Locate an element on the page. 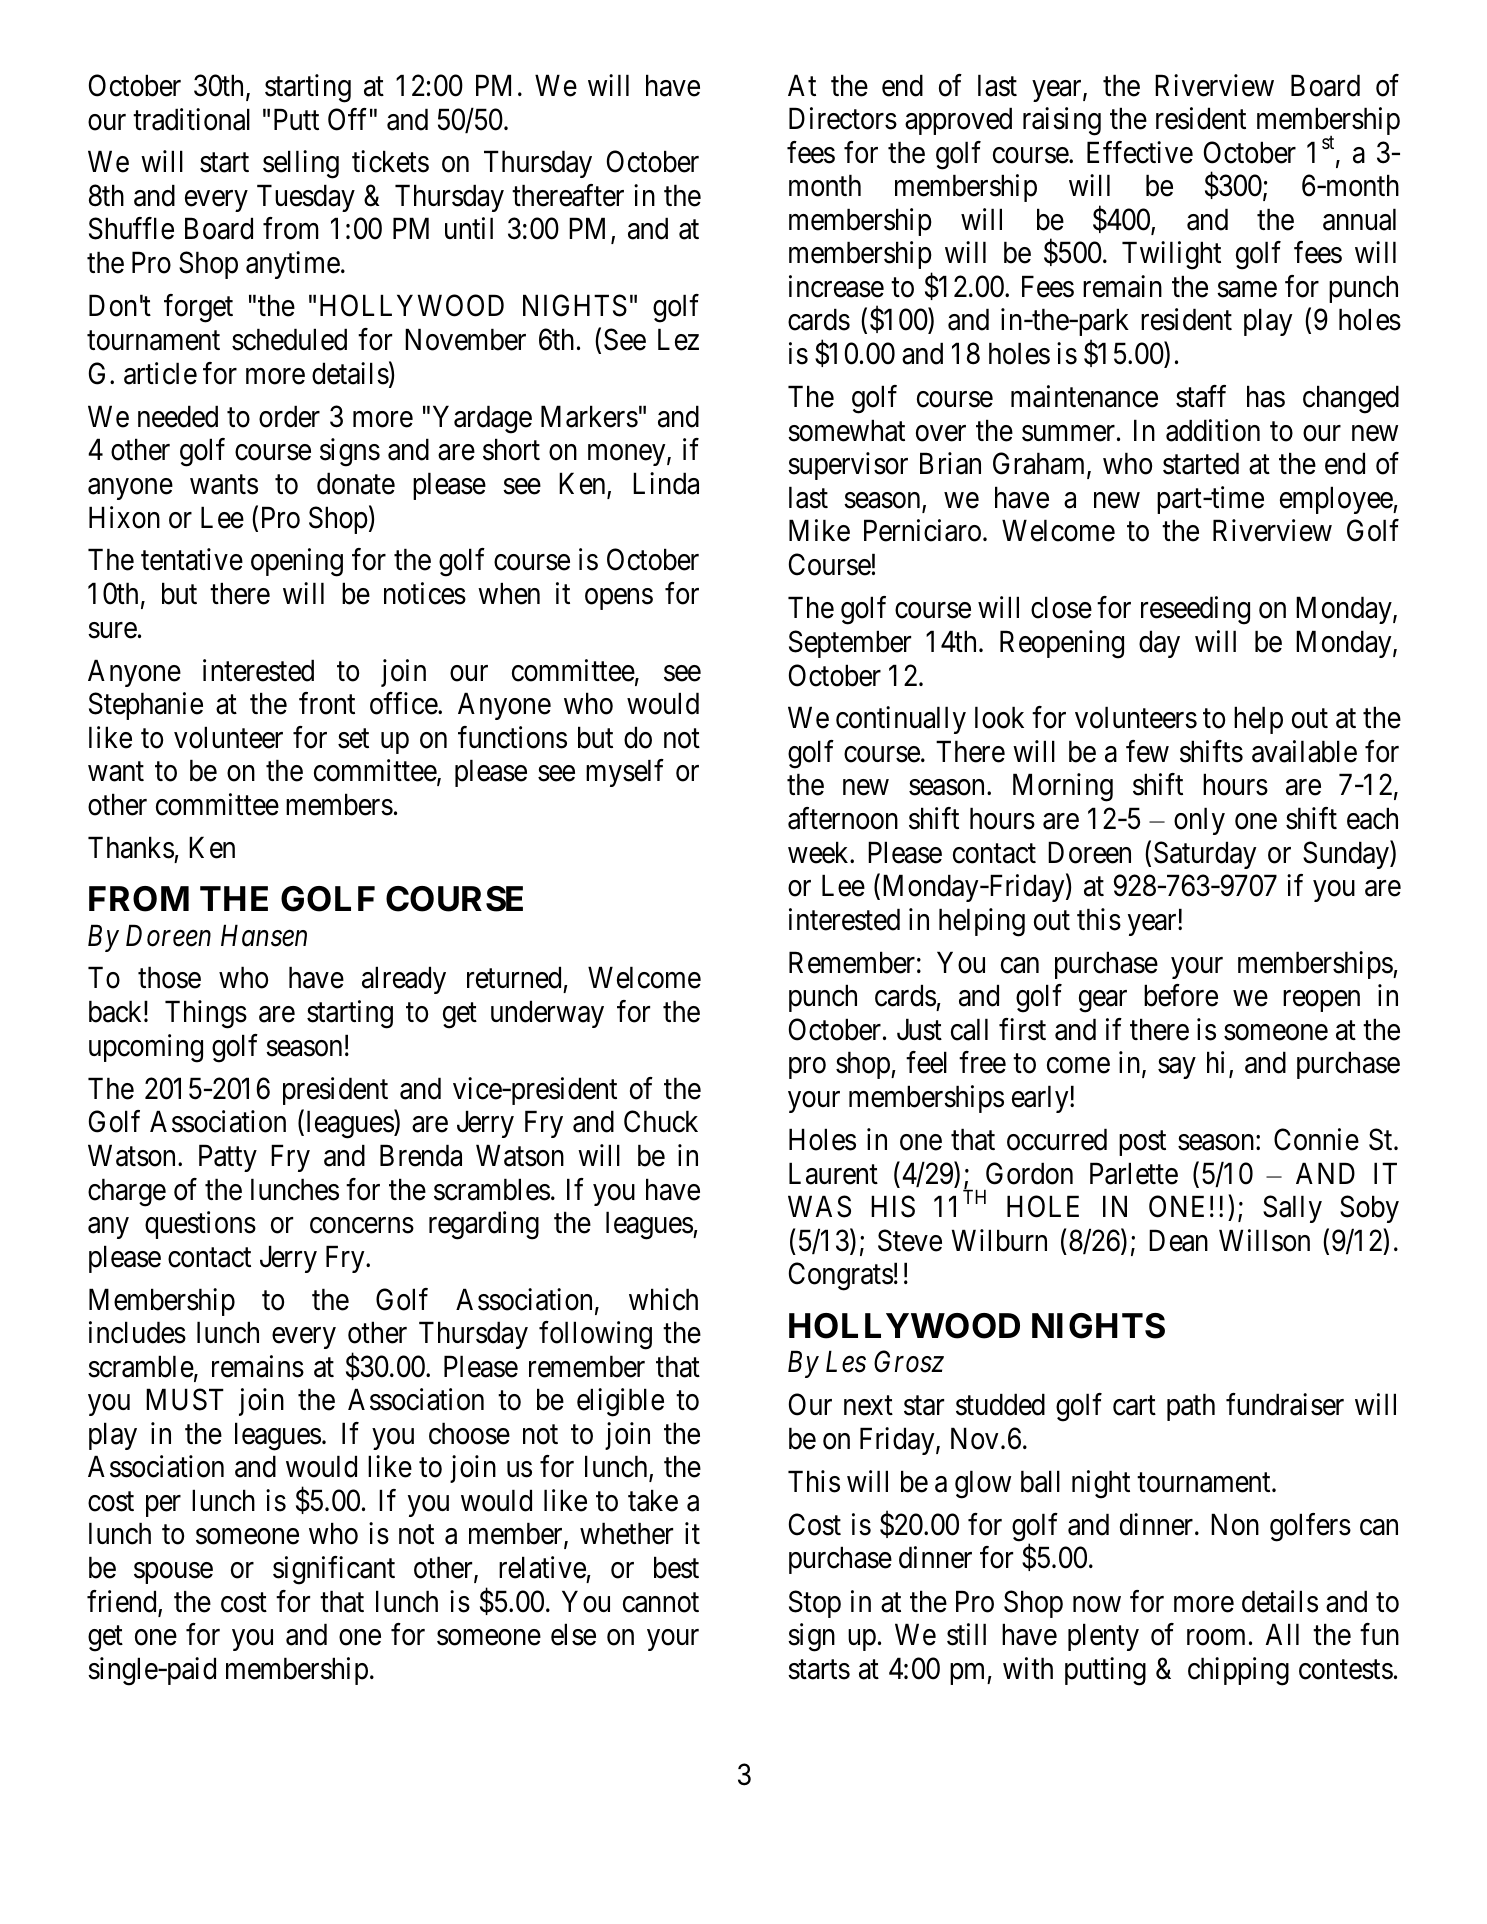 The width and height of the page is (1487, 1924). Directors is located at coordinates (843, 118).
